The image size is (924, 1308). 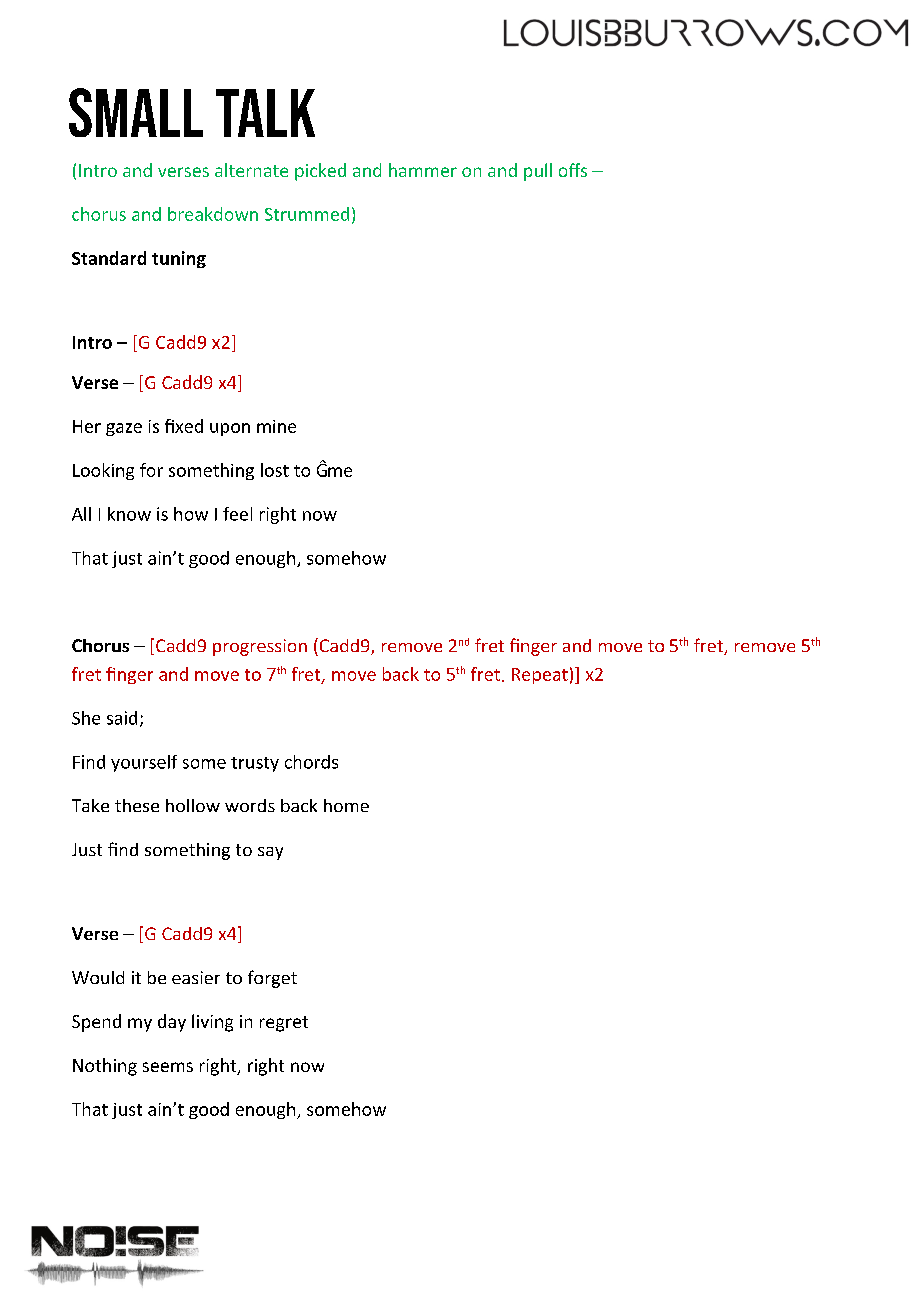 What do you see at coordinates (284, 1024) in the document?
I see `regret` at bounding box center [284, 1024].
